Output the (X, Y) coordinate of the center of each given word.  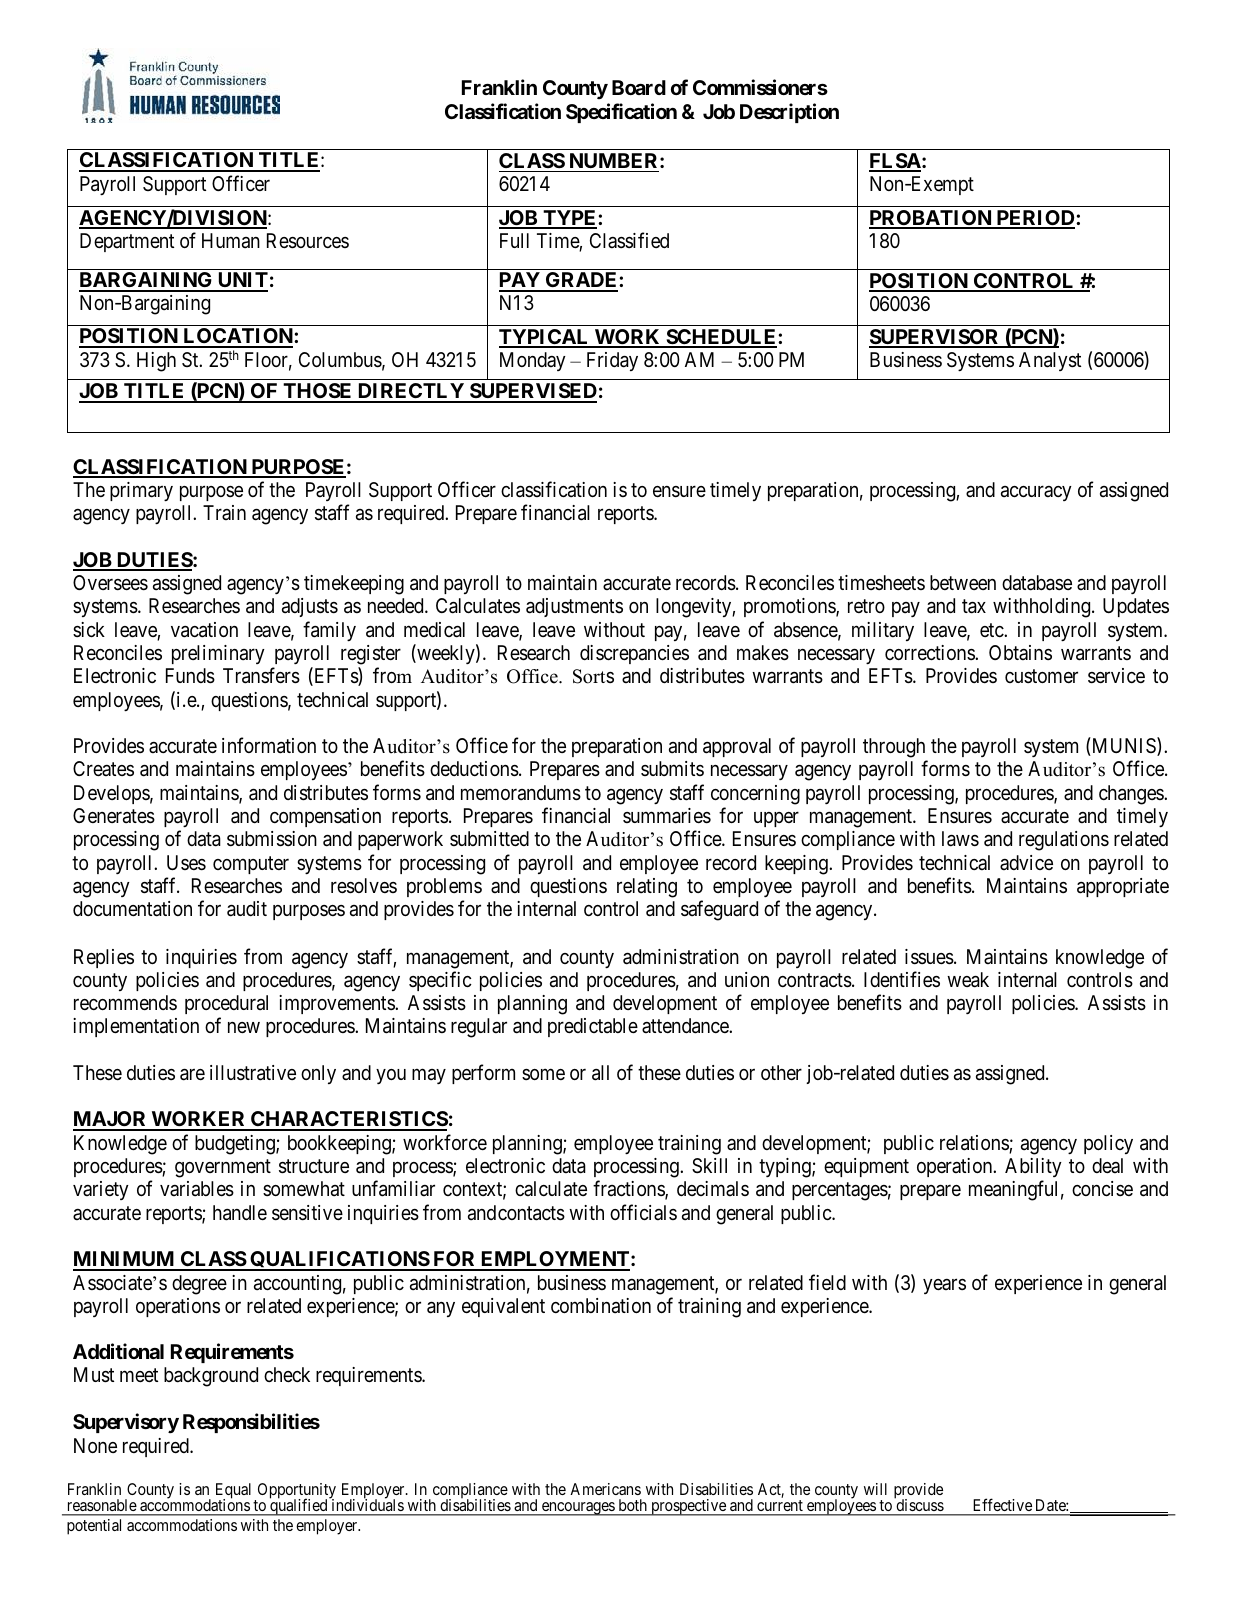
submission (272, 839)
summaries (667, 816)
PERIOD (1035, 219)
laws (960, 839)
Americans (605, 1489)
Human (231, 241)
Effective (1003, 1505)
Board (639, 87)
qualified (299, 1507)
